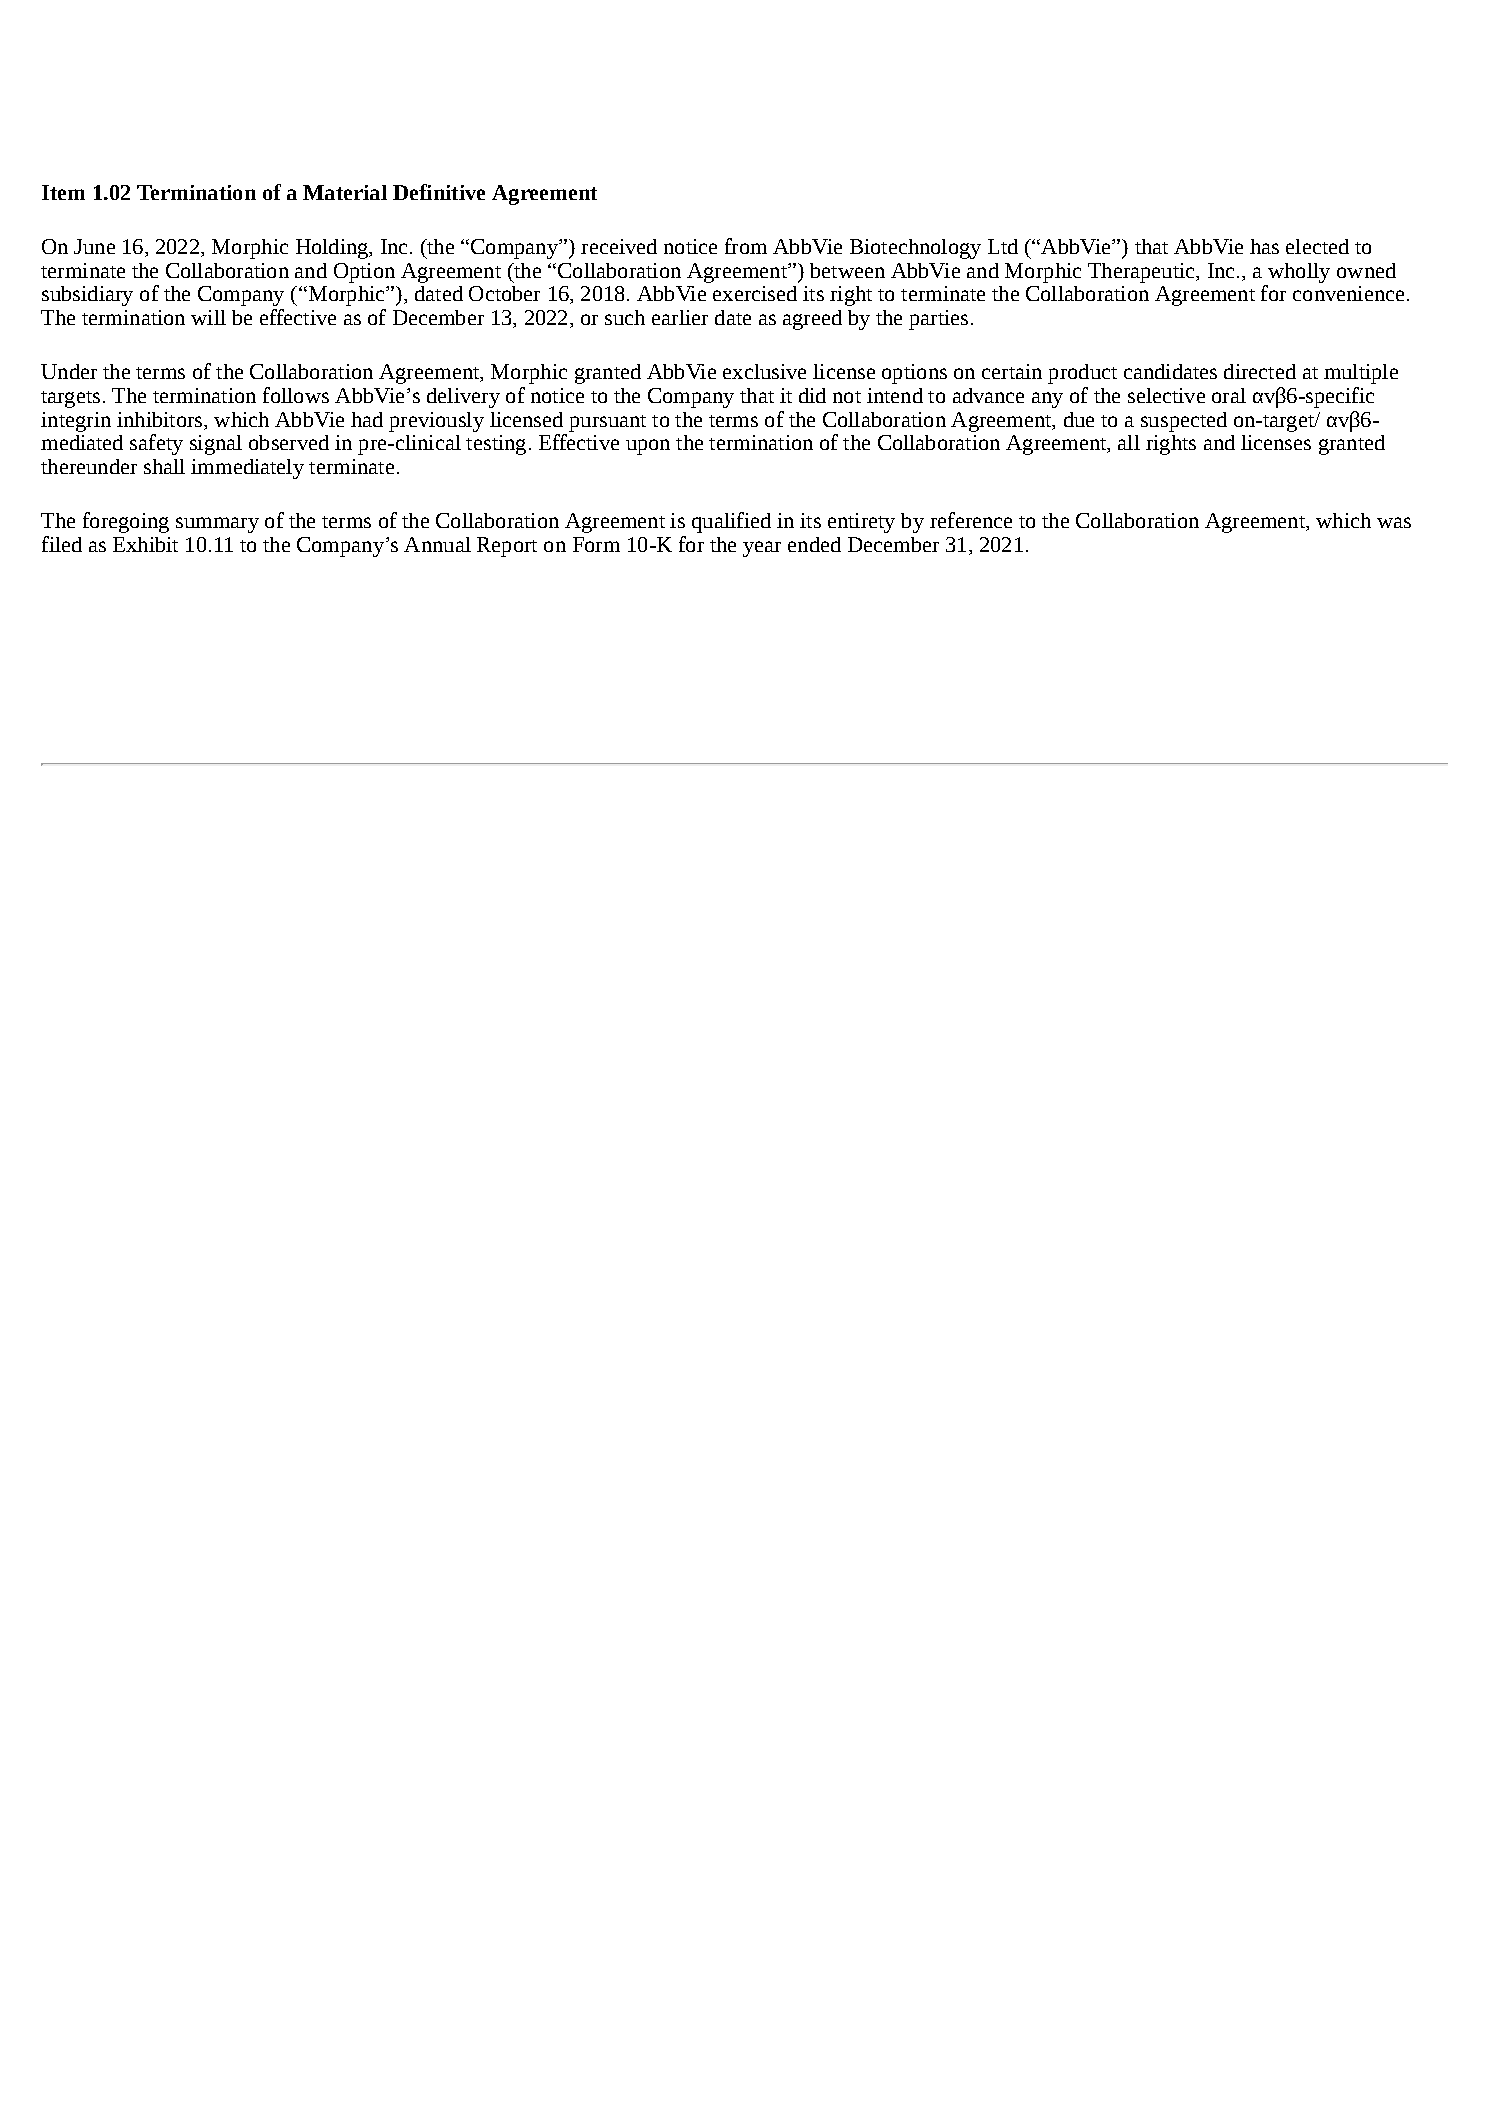 Image resolution: width=1490 pixels, height=2108 pixels. Describe the element at coordinates (755, 293) in the screenshot. I see `exercised` at that location.
